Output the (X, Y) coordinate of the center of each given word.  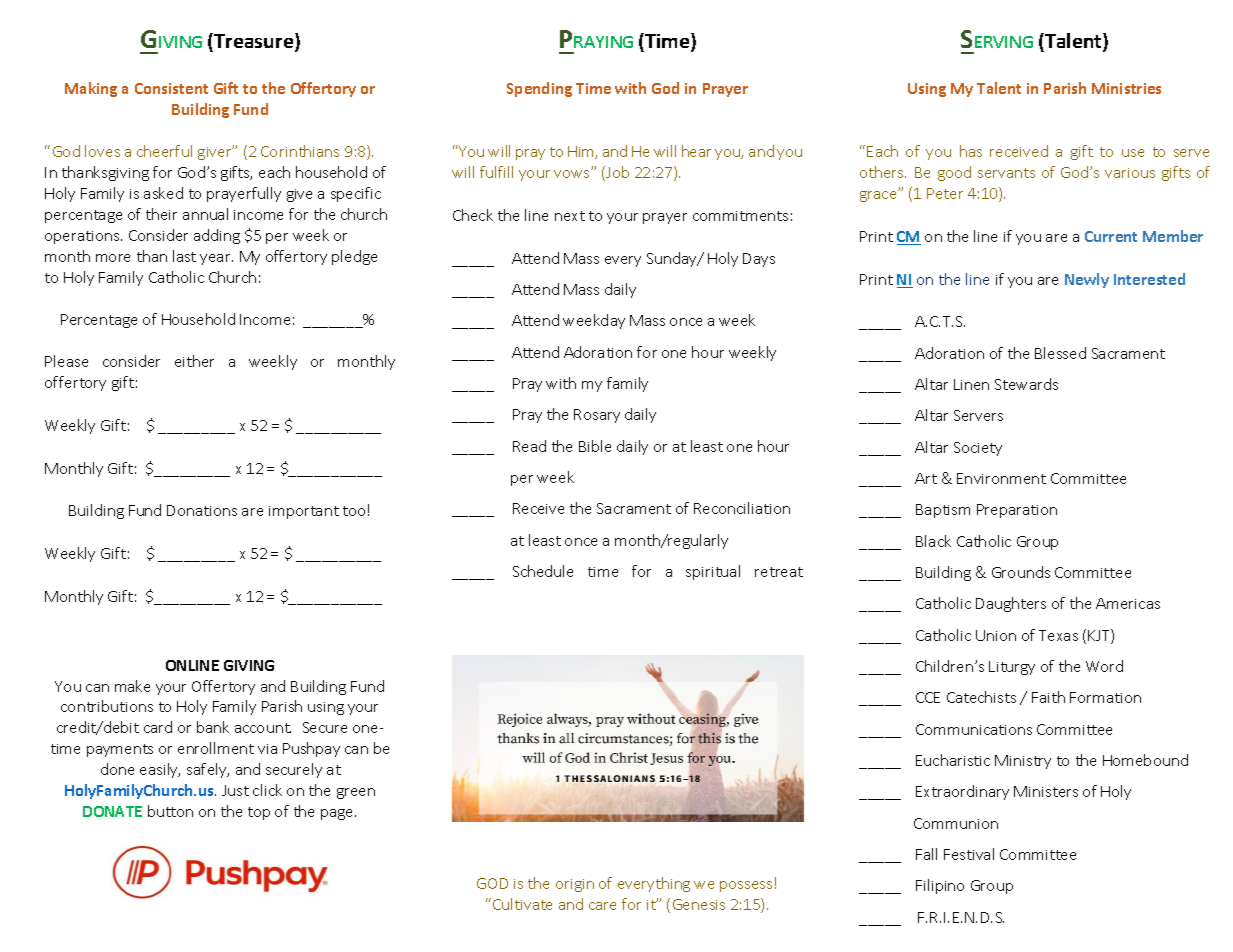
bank (213, 727)
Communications (974, 729)
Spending (539, 89)
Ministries (1126, 88)
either (194, 361)
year (216, 259)
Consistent (171, 88)
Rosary (597, 416)
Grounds (1021, 572)
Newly (1087, 280)
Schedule (543, 571)
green (356, 793)
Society (978, 449)
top (259, 813)
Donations (202, 510)
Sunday (673, 259)
